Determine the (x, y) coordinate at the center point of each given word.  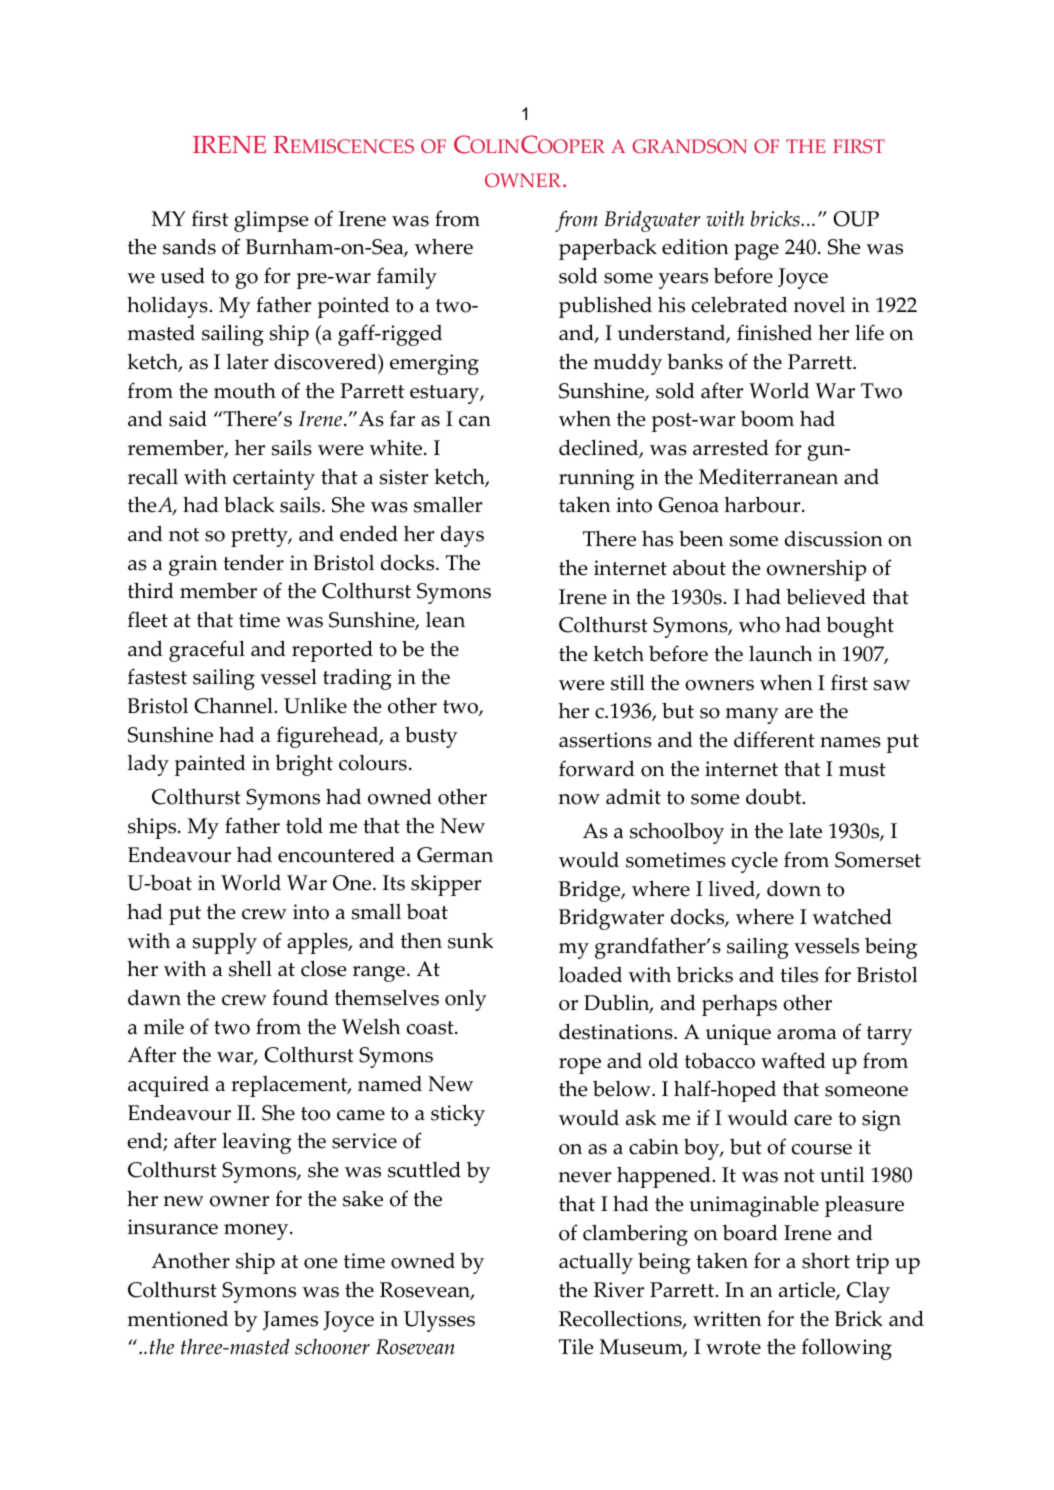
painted (210, 765)
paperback (608, 249)
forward (597, 768)
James (290, 1320)
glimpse (271, 221)
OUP (856, 219)
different (774, 739)
